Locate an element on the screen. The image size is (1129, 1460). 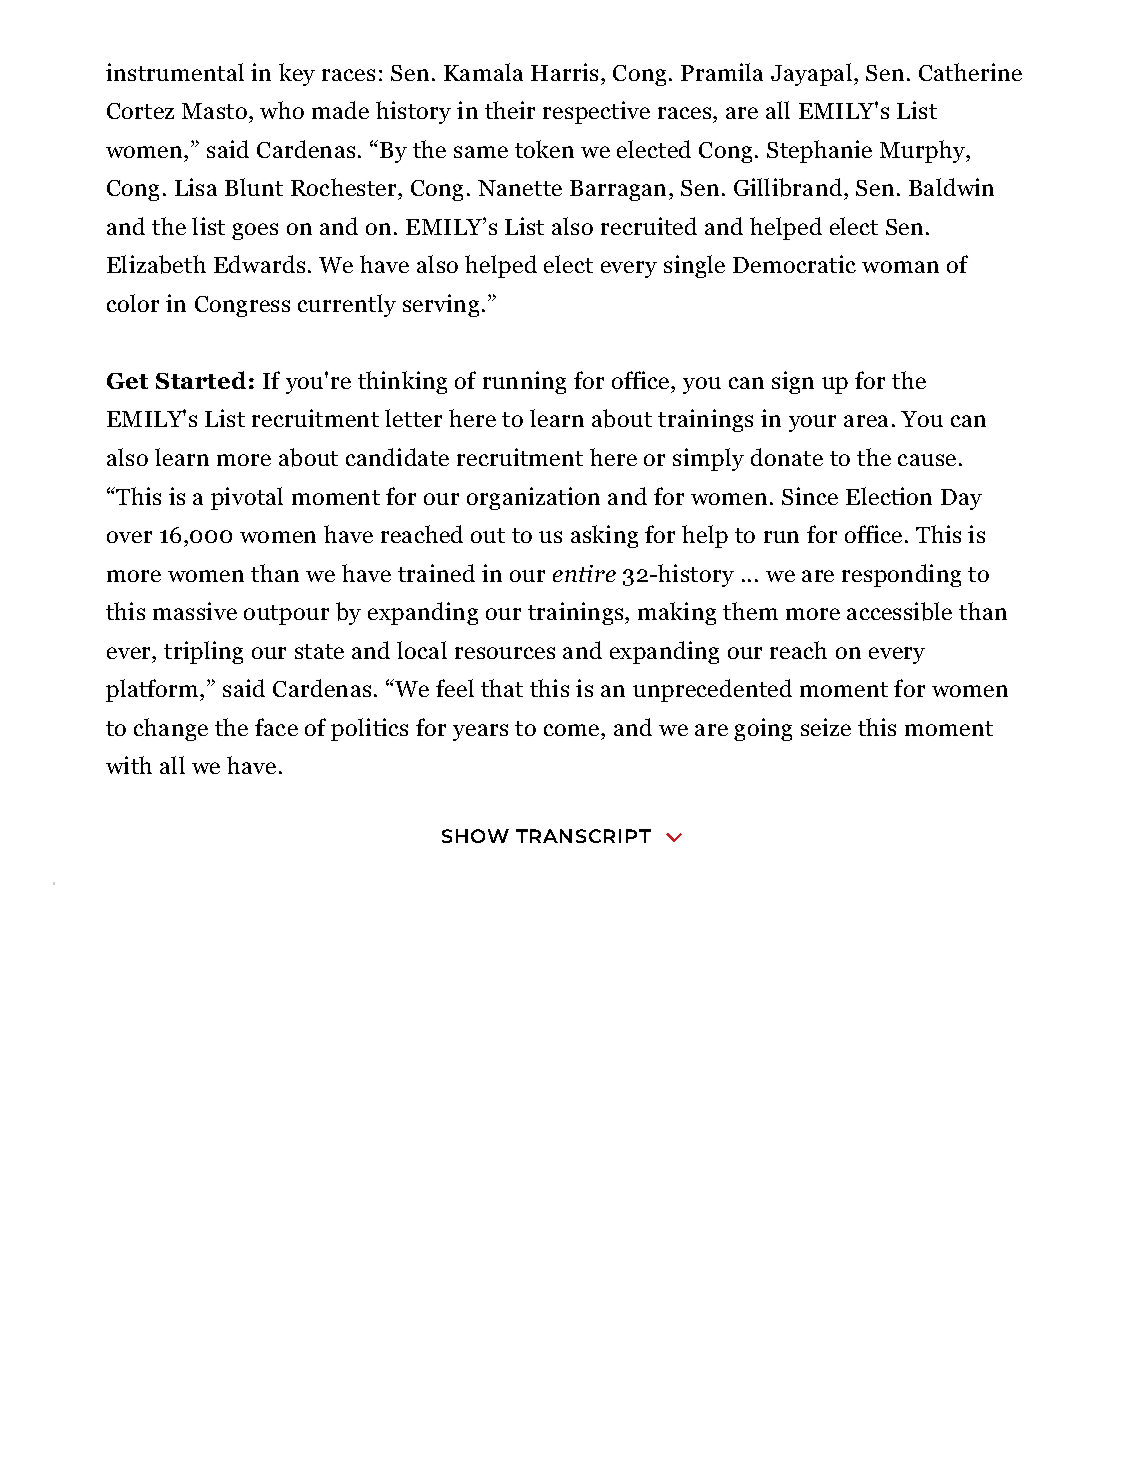
their is located at coordinates (510, 110).
